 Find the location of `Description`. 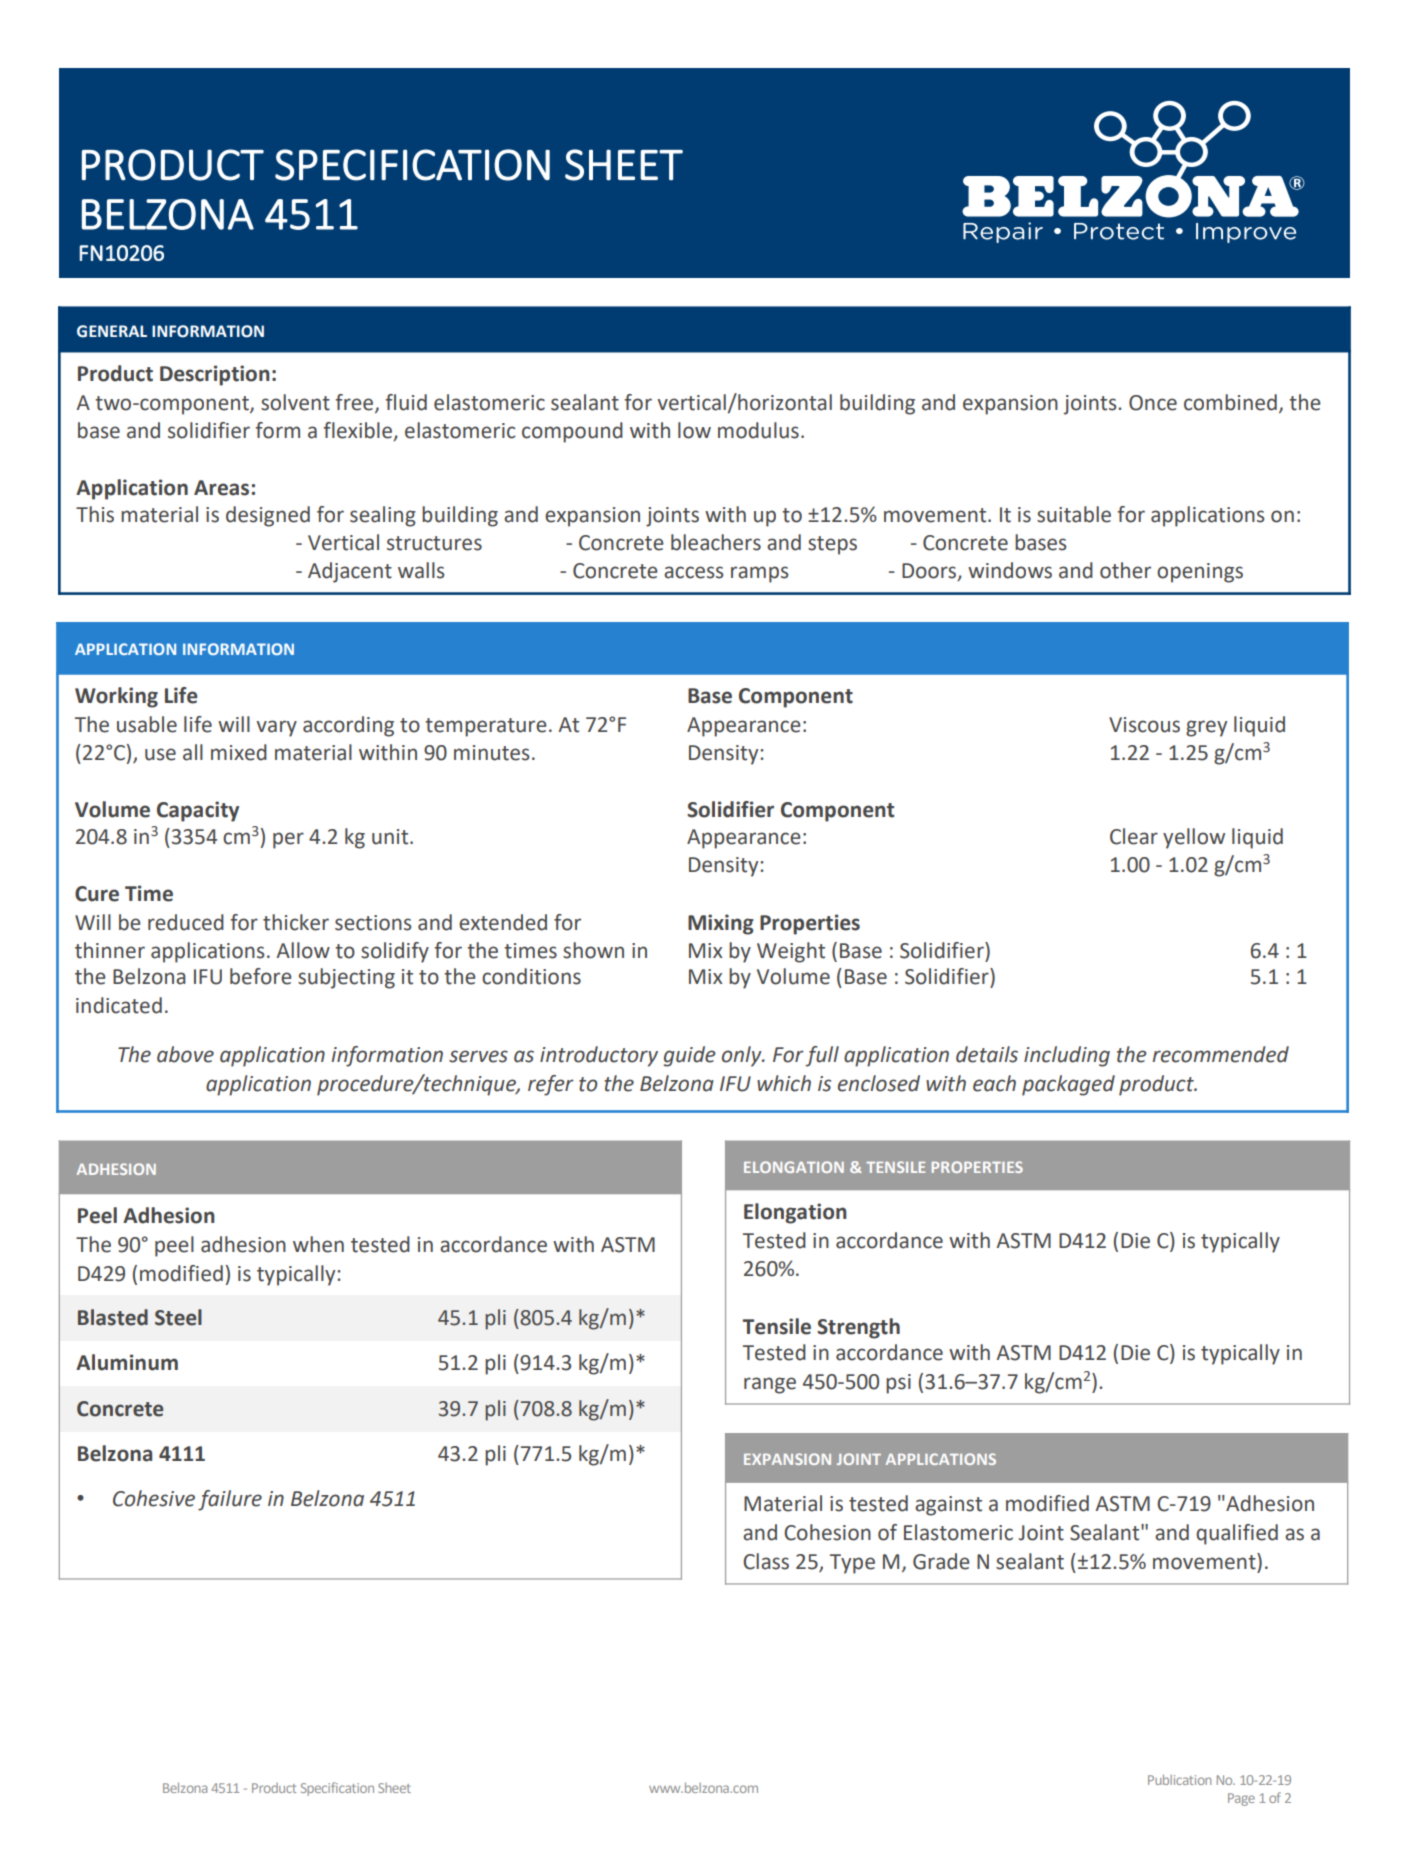

Description is located at coordinates (215, 375).
